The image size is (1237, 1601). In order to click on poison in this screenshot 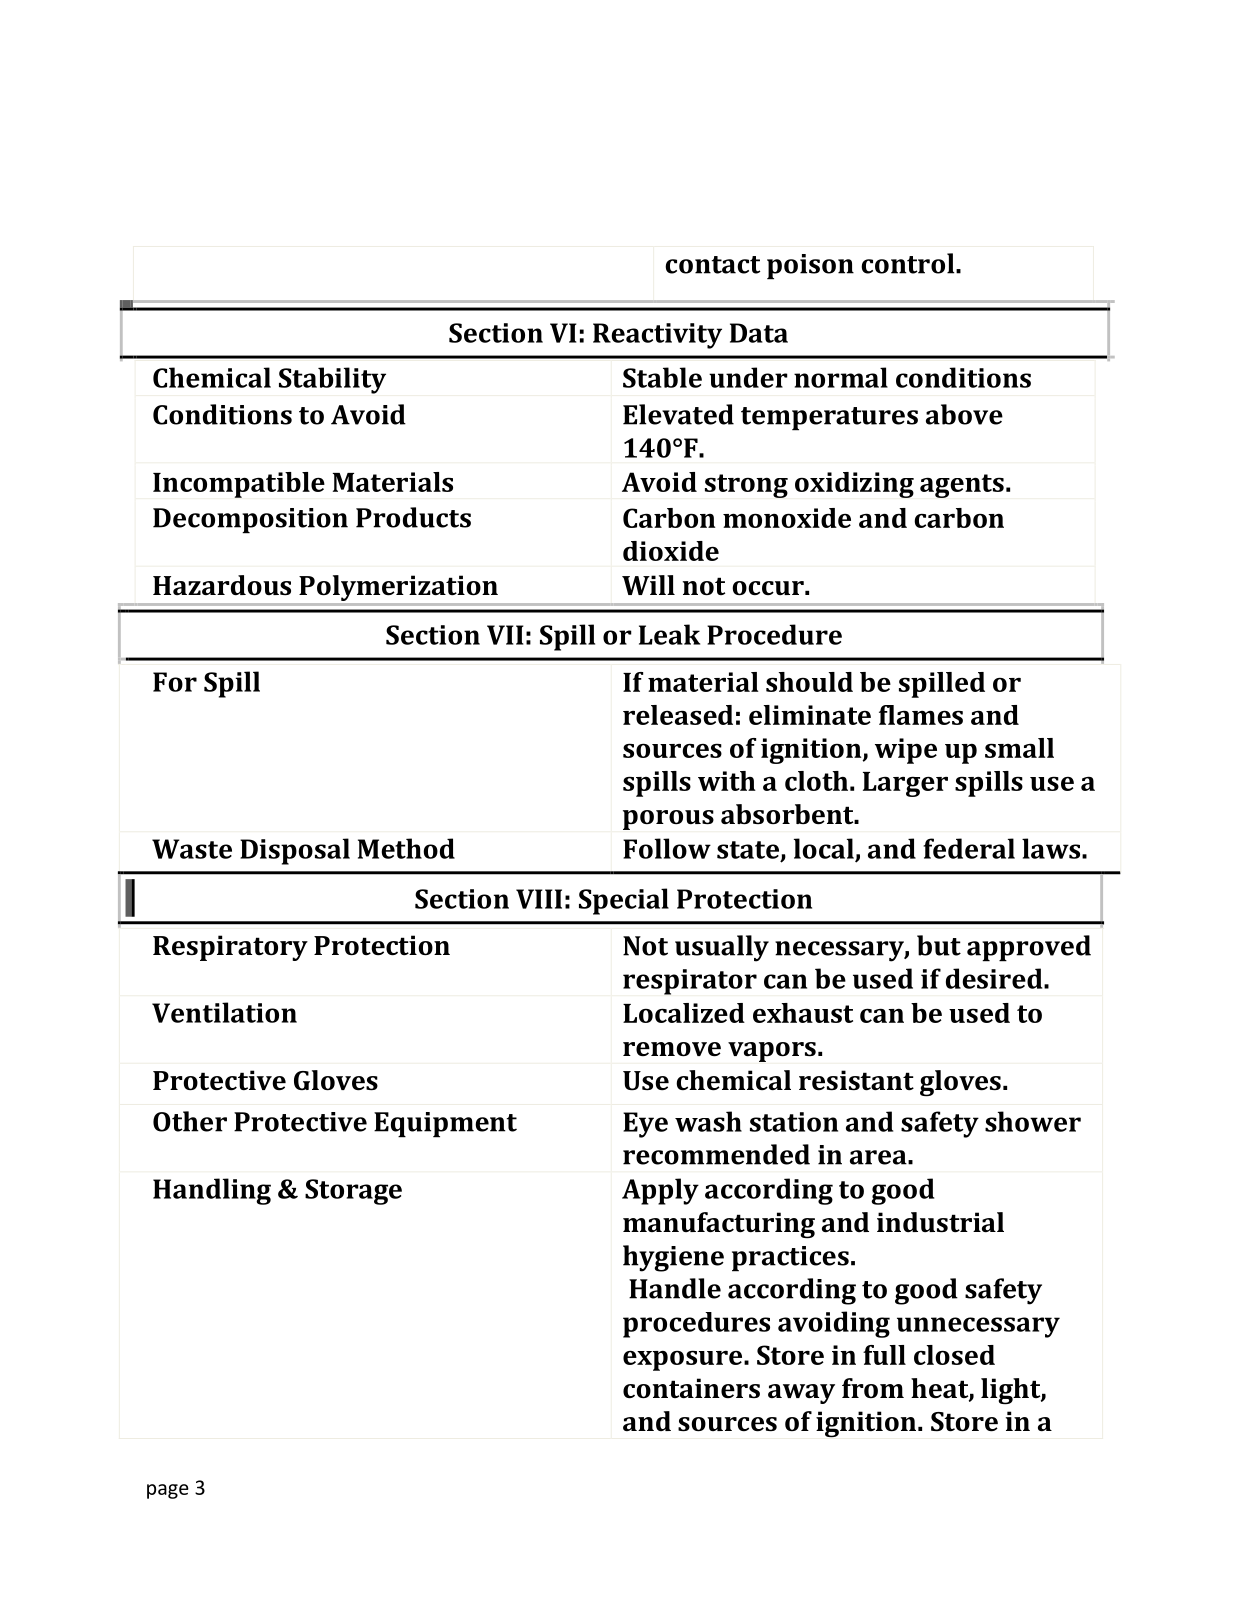, I will do `click(810, 267)`.
